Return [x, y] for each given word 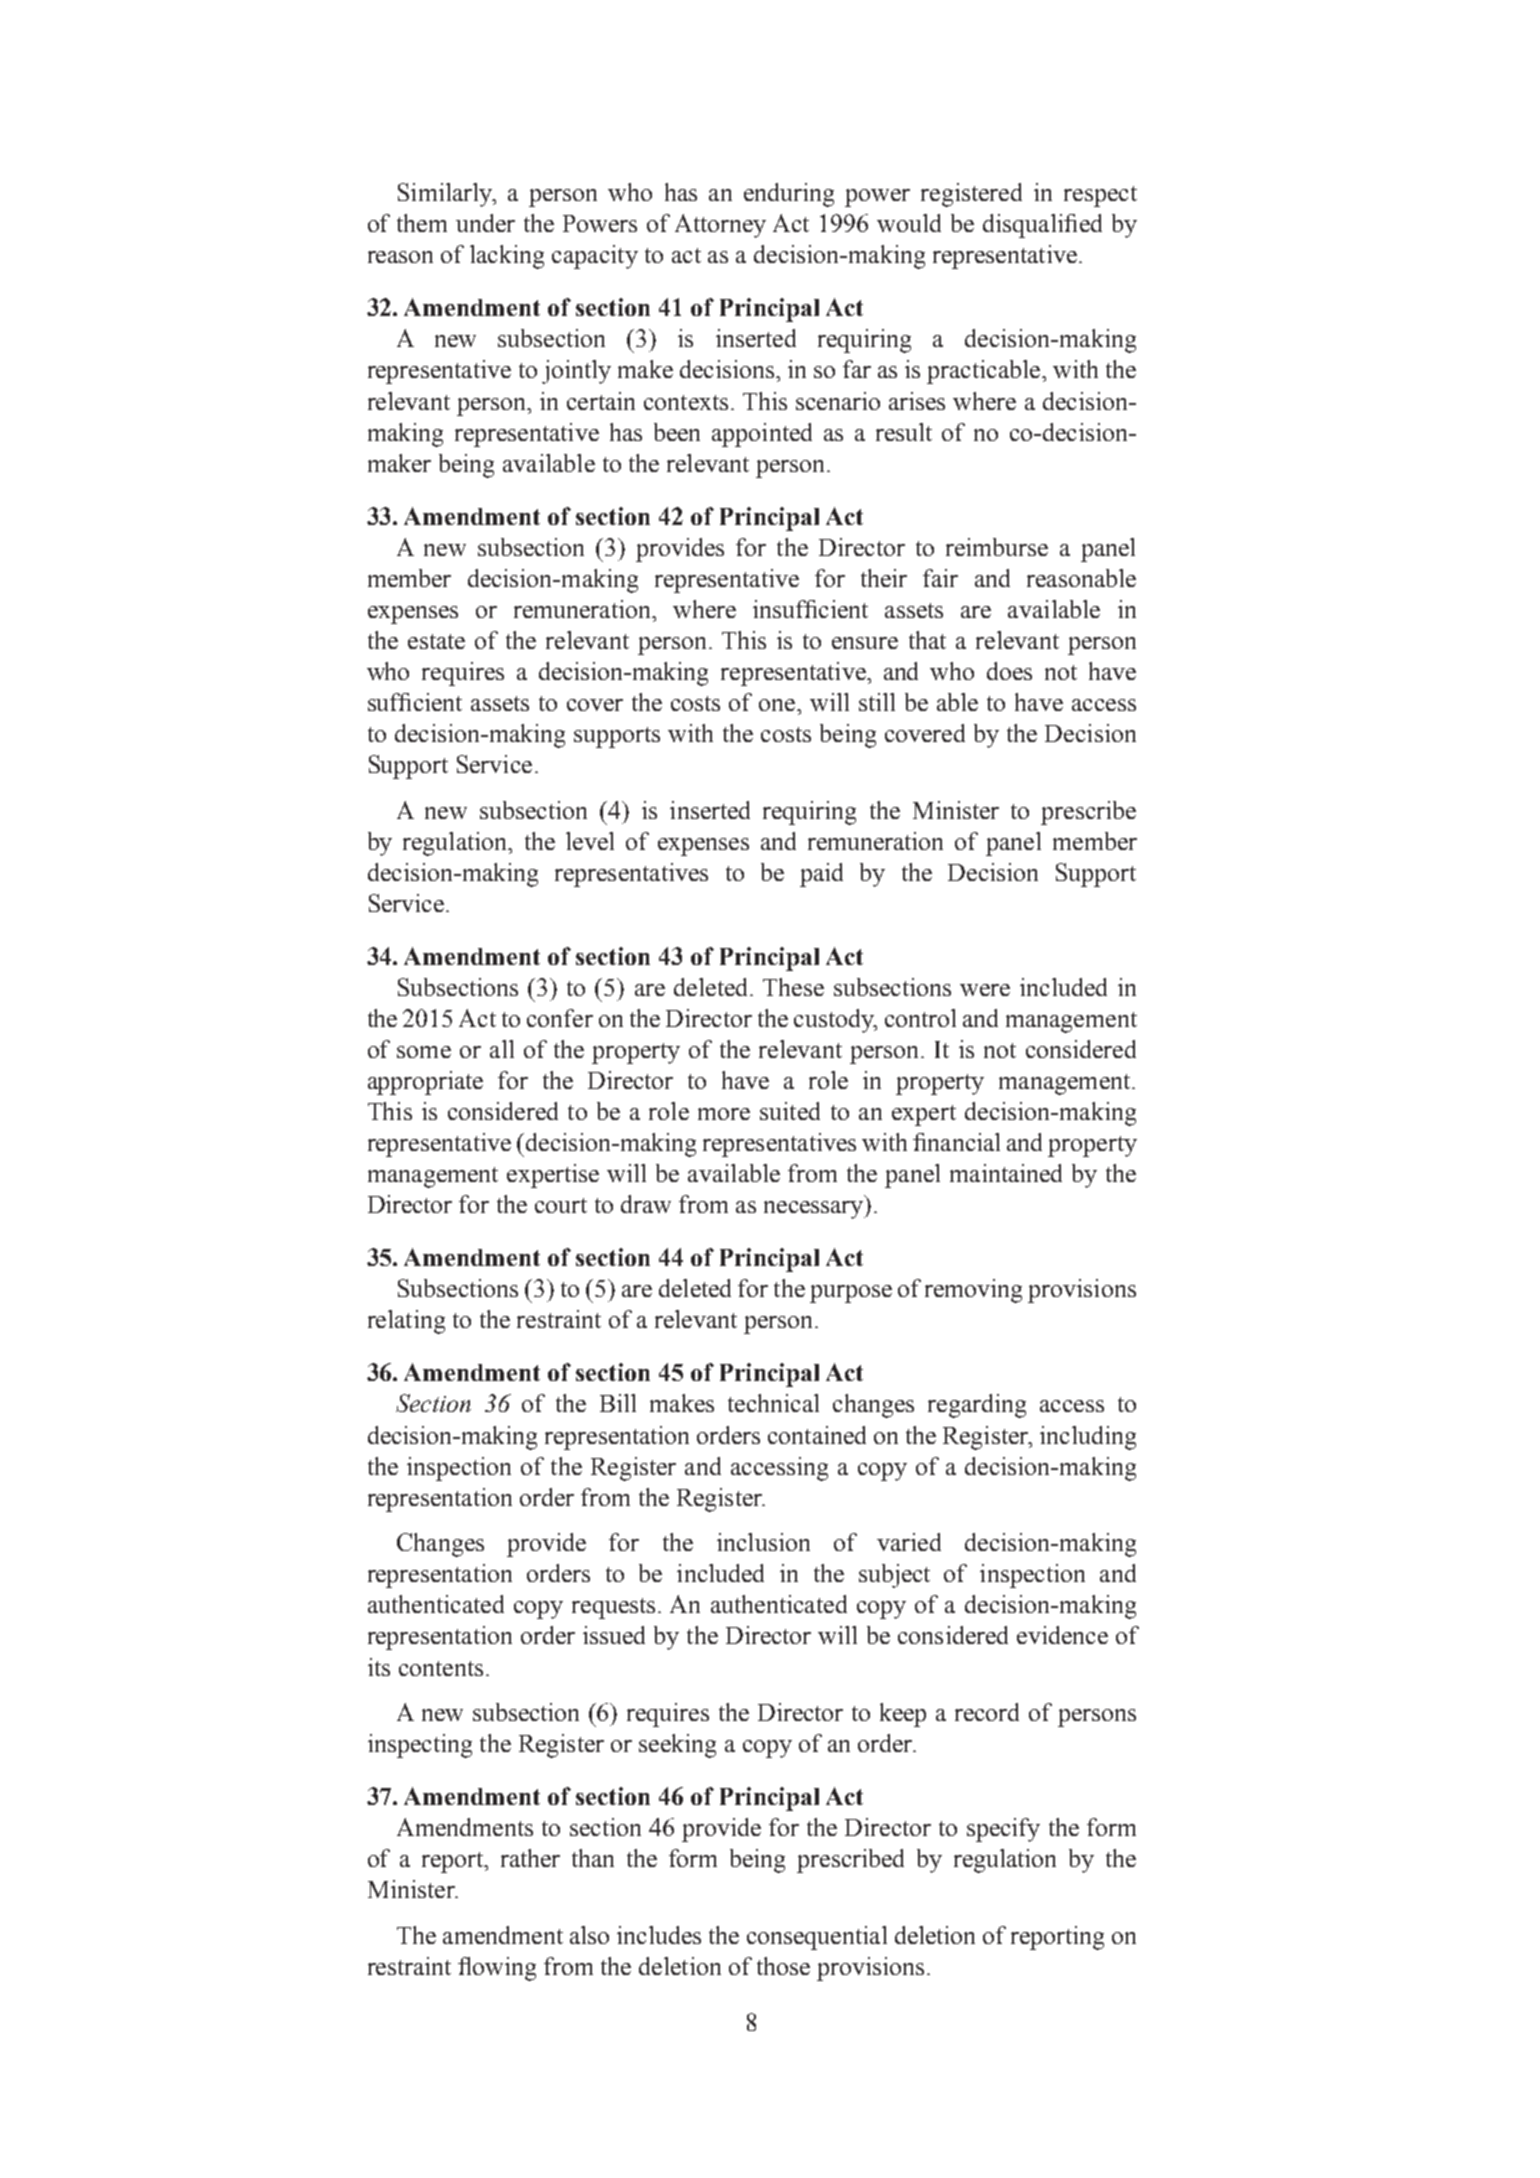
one [778, 705]
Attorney [720, 226]
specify [1003, 1830]
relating [406, 1322]
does [1009, 671]
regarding [977, 1406]
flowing [497, 1969]
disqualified [1042, 226]
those [783, 1966]
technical [773, 1403]
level [590, 841]
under [485, 223]
